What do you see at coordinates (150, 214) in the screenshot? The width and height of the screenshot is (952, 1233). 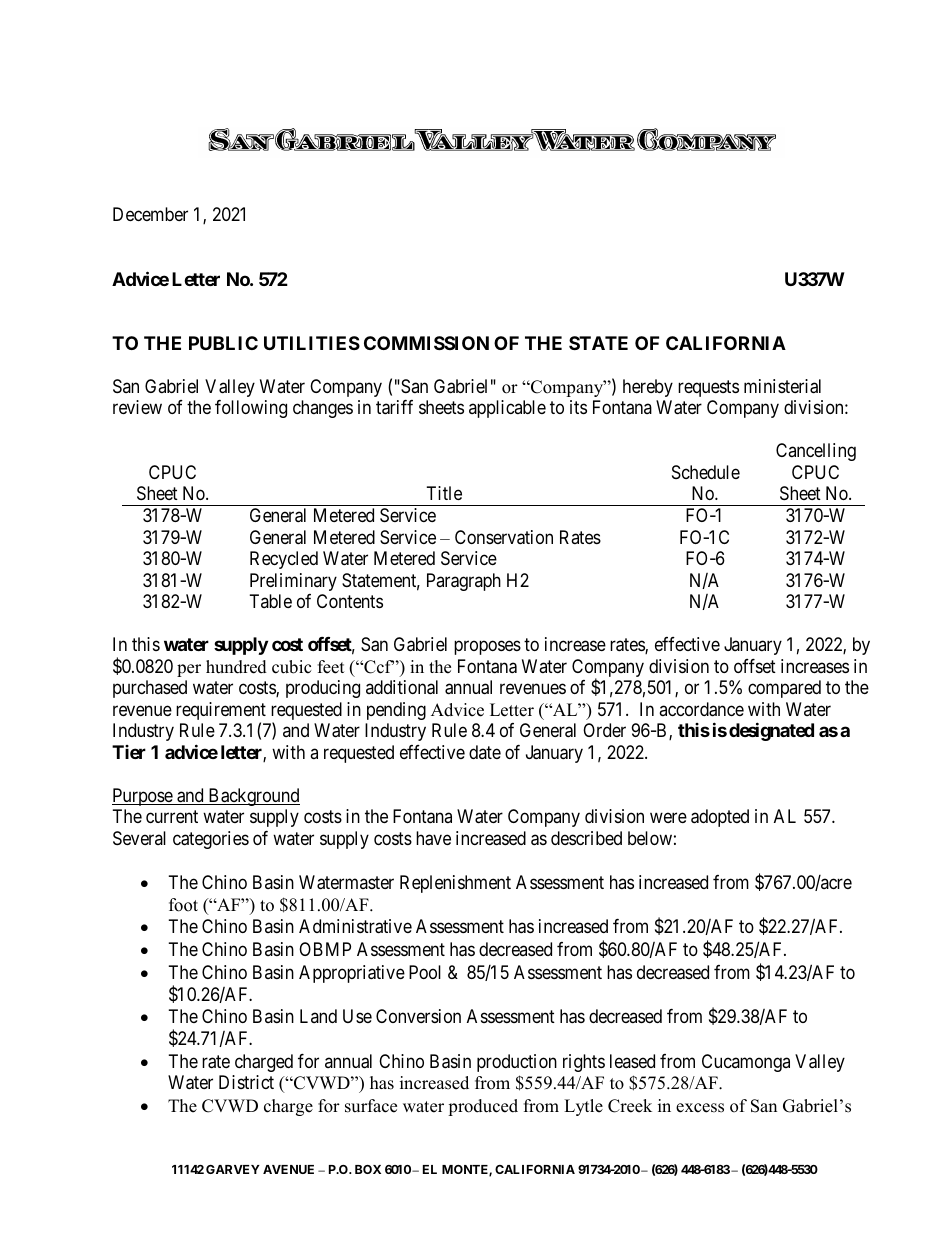 I see `December` at bounding box center [150, 214].
